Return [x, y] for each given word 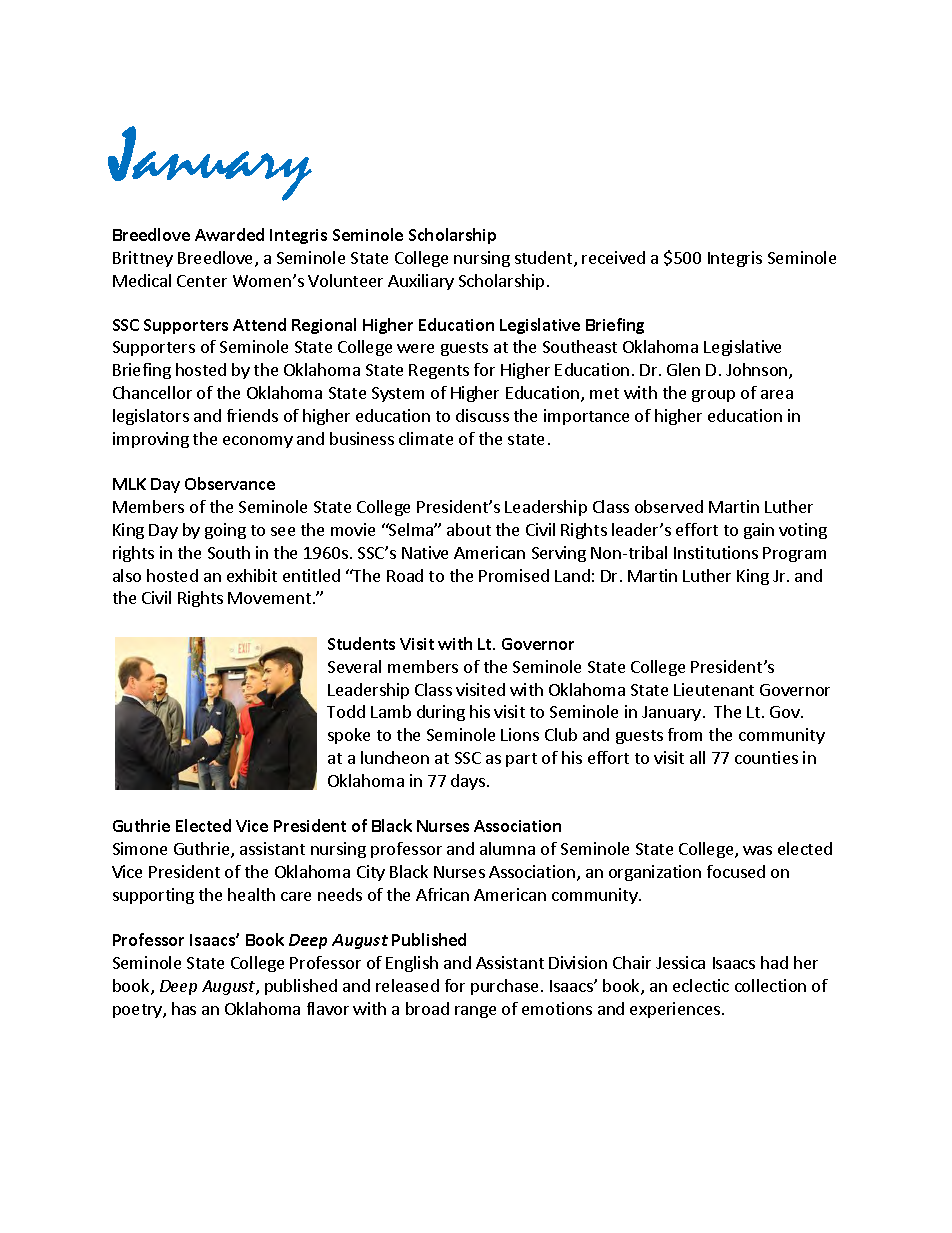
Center [202, 281]
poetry [138, 1011]
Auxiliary [421, 282]
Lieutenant [714, 689]
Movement [269, 598]
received [613, 257]
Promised [514, 575]
